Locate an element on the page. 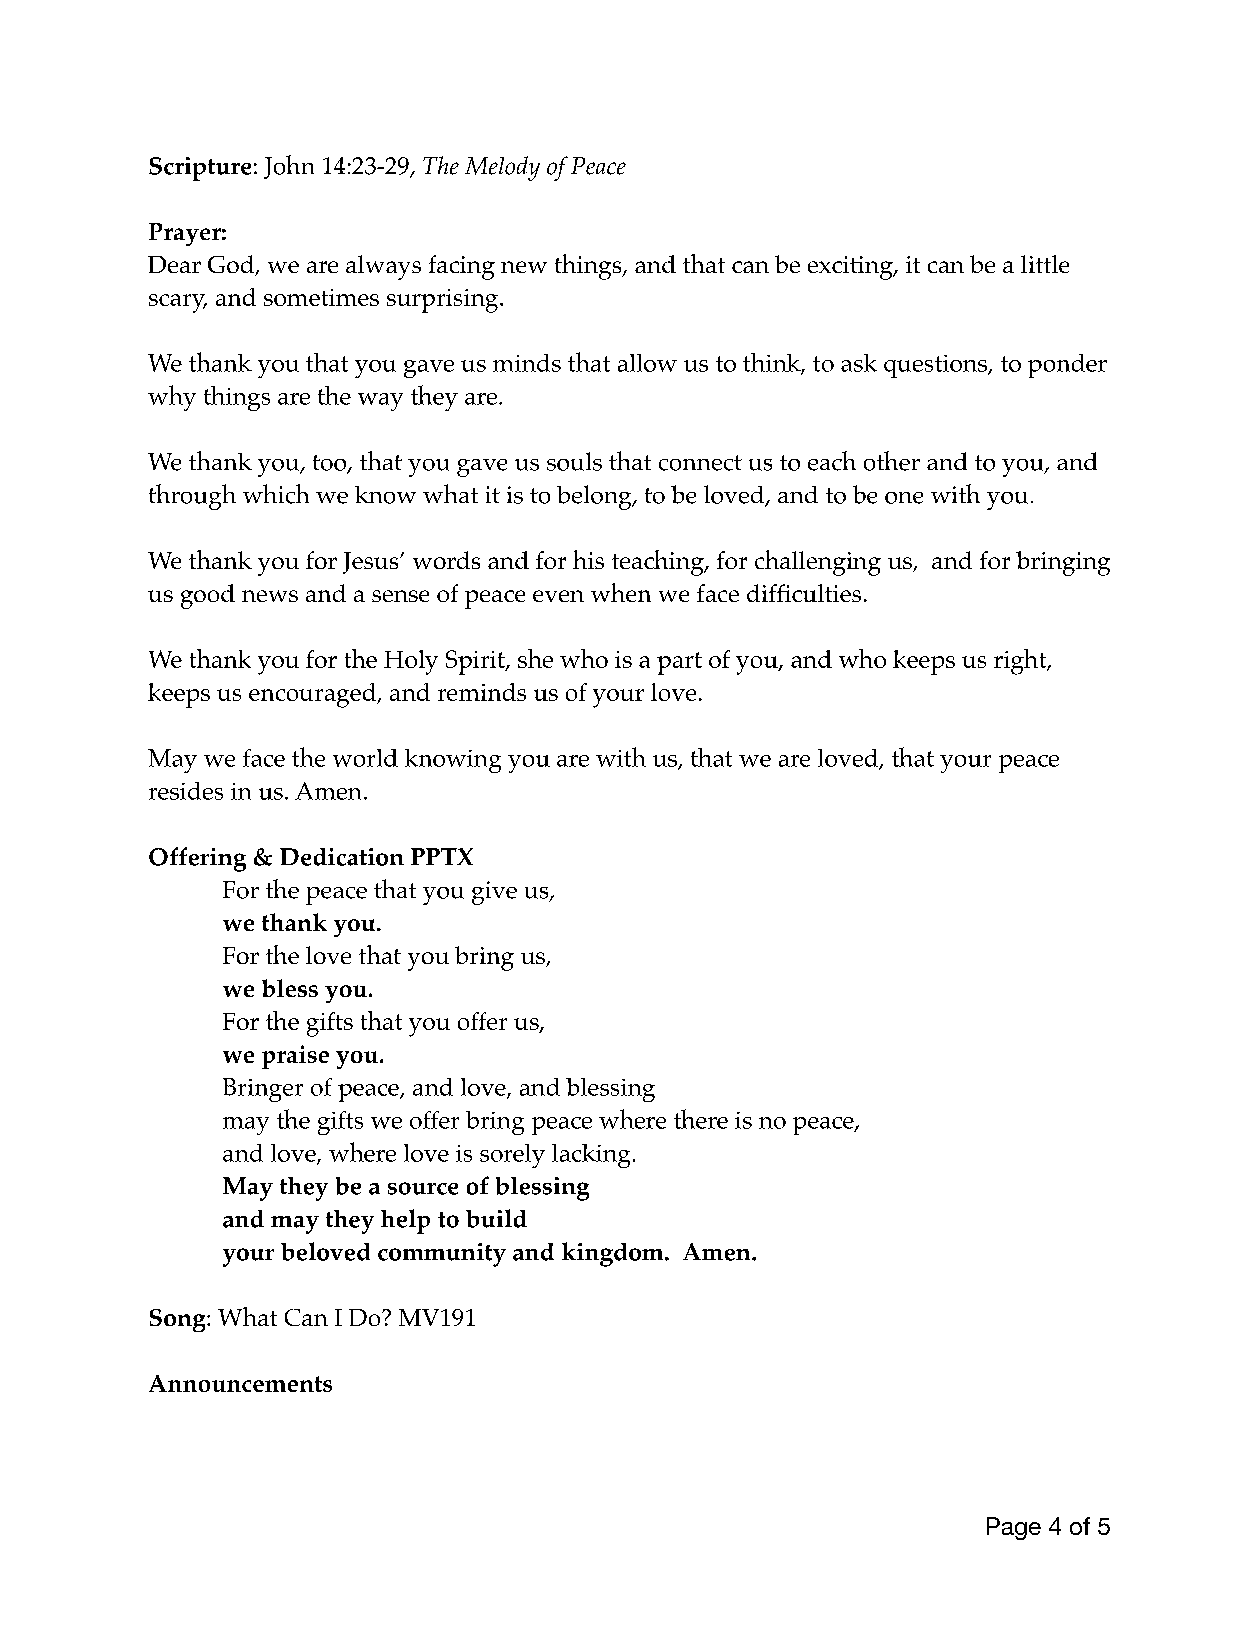 The image size is (1259, 1629). right is located at coordinates (1021, 662).
